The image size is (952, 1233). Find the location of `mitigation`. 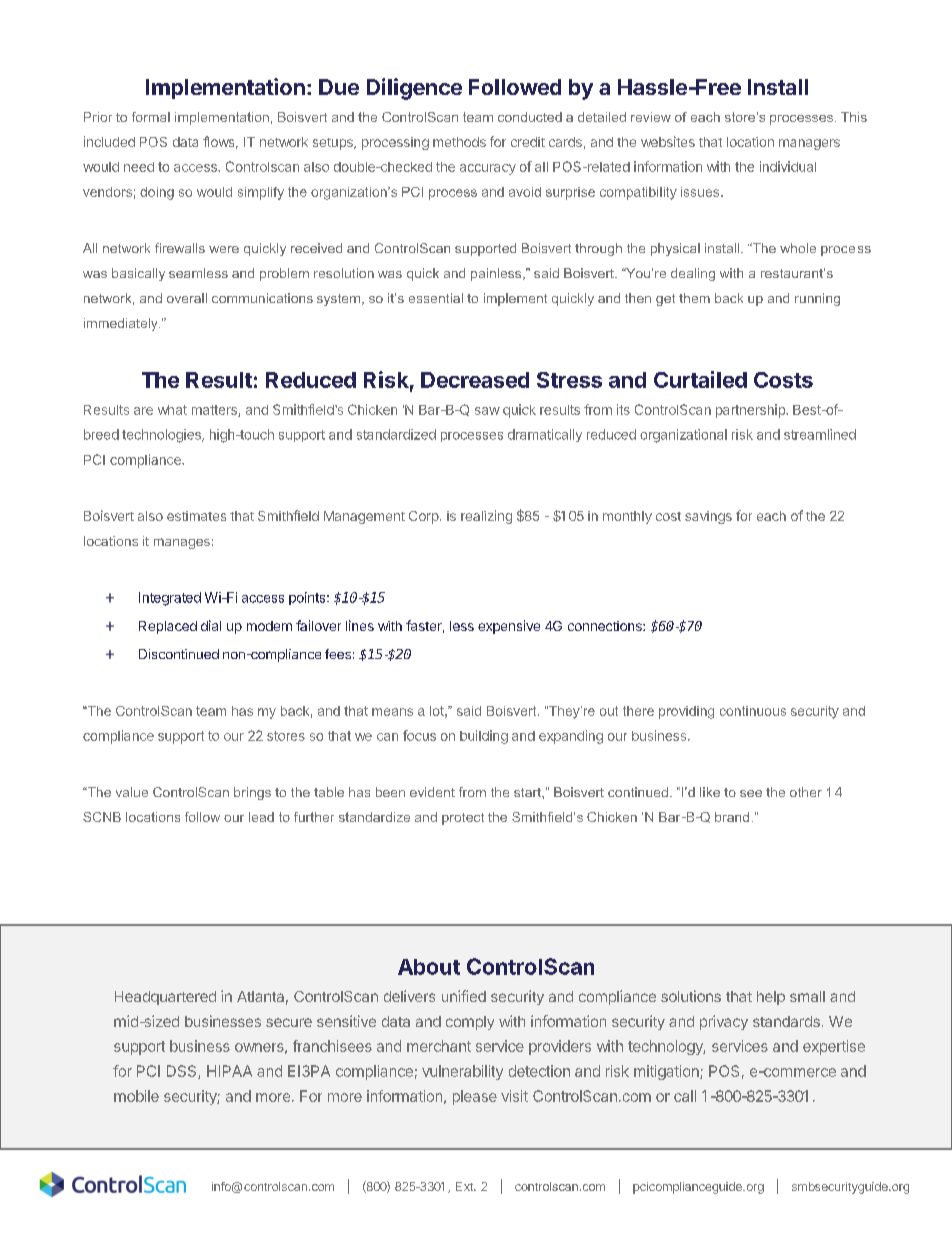

mitigation is located at coordinates (667, 1072).
